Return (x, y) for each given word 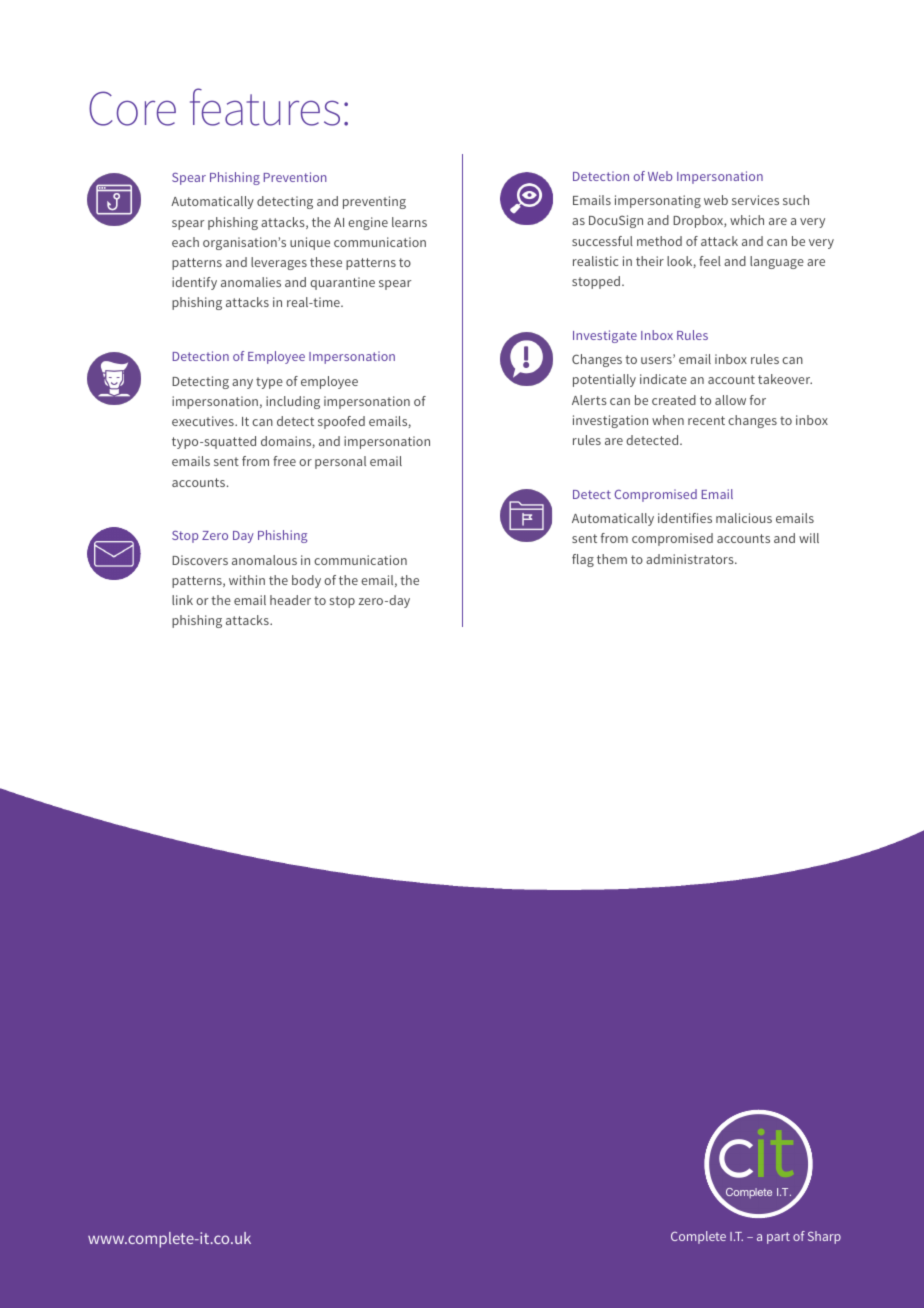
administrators (691, 559)
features (265, 107)
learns (409, 222)
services (755, 200)
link (182, 600)
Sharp (824, 1237)
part (778, 1238)
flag (583, 560)
